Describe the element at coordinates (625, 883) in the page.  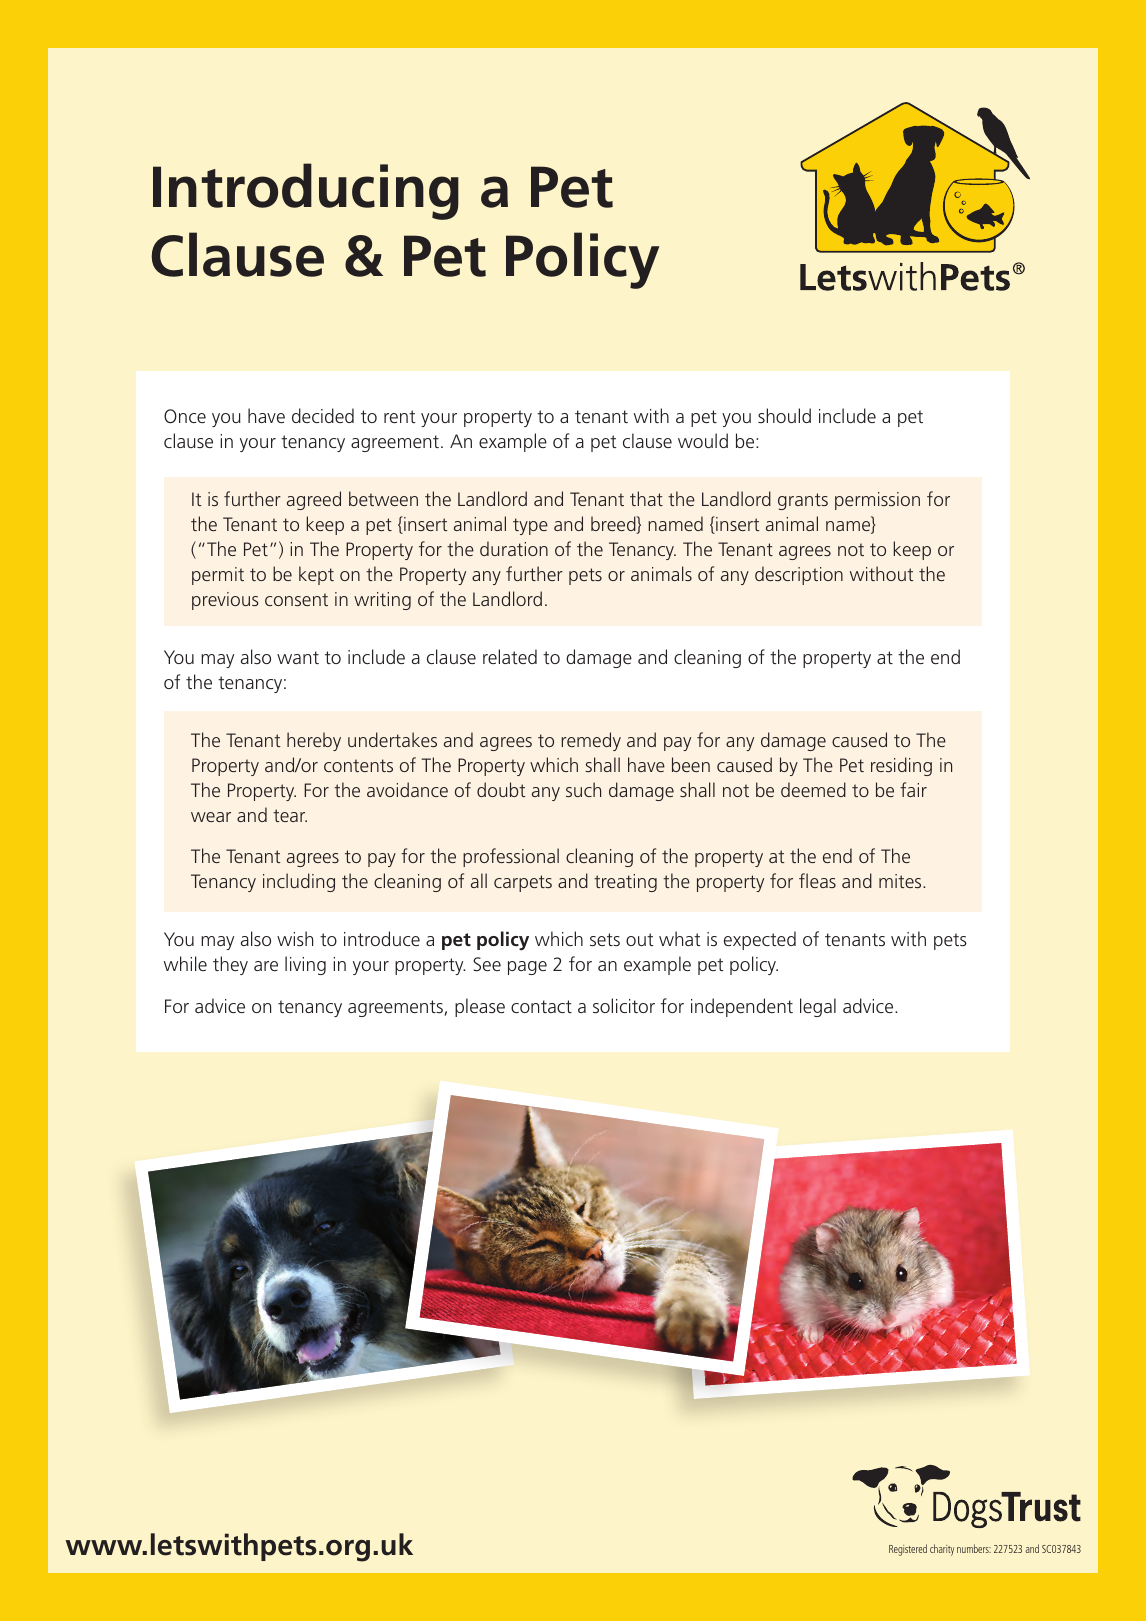
I see `treating` at that location.
